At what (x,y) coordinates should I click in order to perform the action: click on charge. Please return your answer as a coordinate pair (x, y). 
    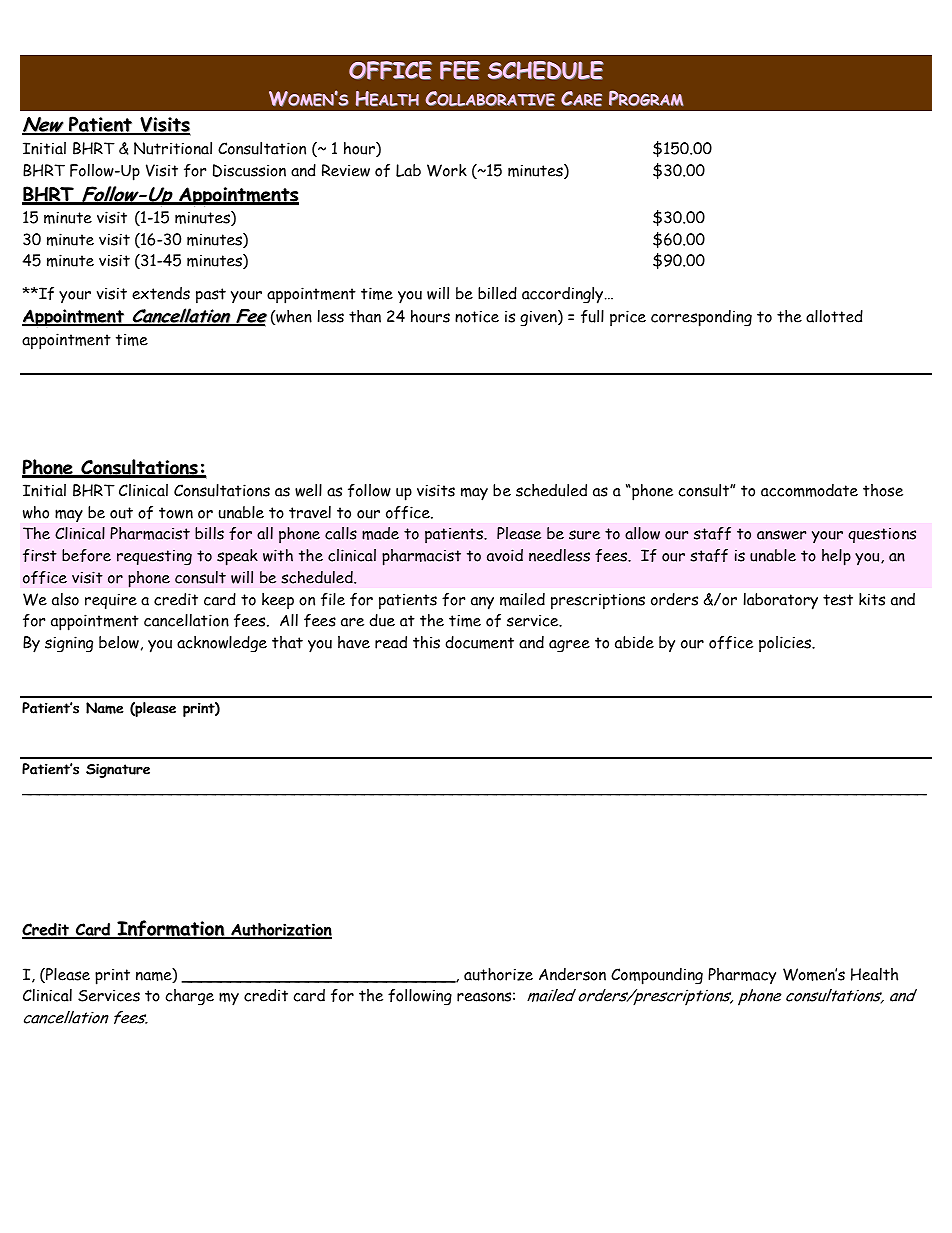
    Looking at the image, I should click on (190, 997).
